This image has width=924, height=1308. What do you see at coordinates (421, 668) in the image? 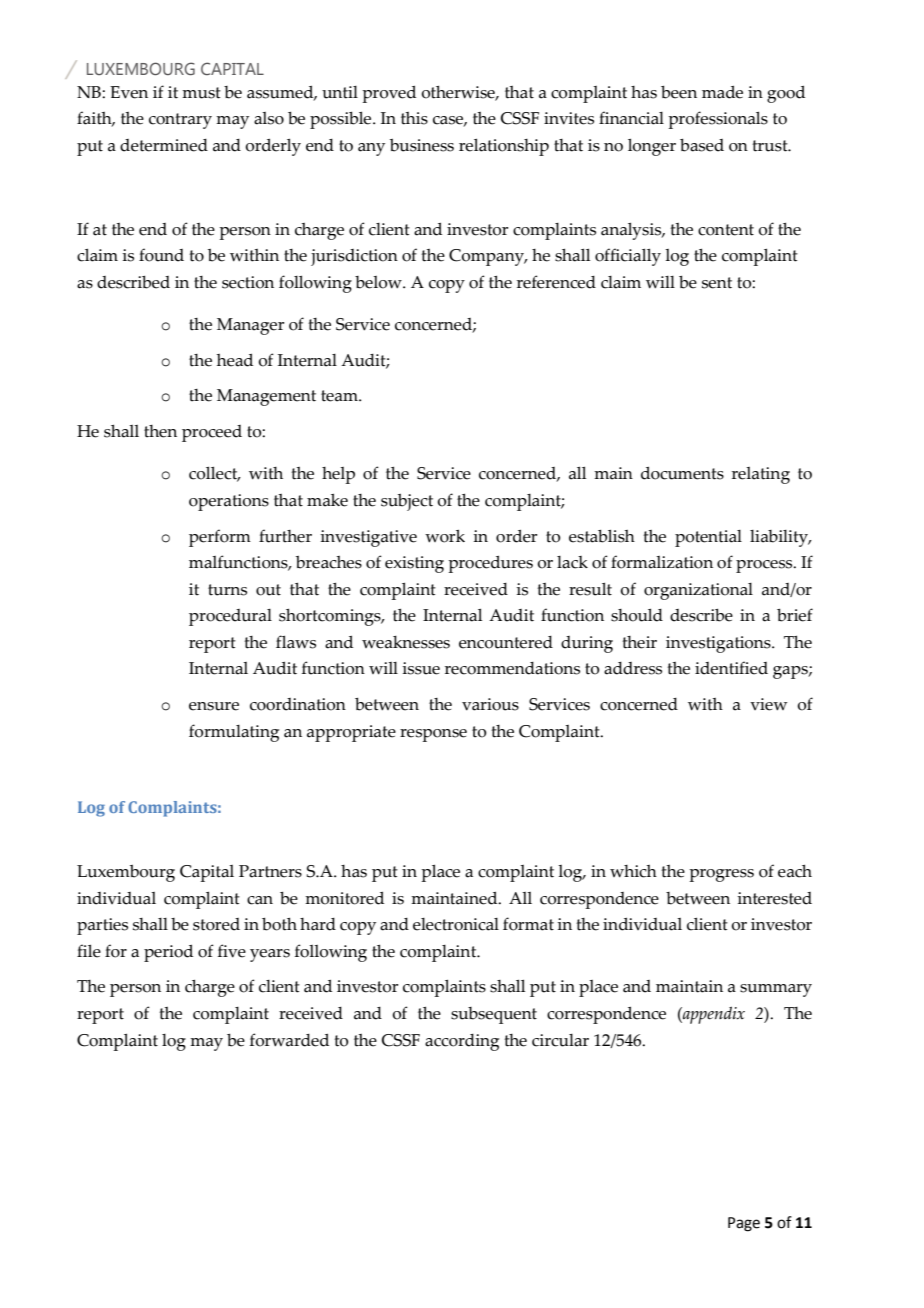
I see `issue` at bounding box center [421, 668].
